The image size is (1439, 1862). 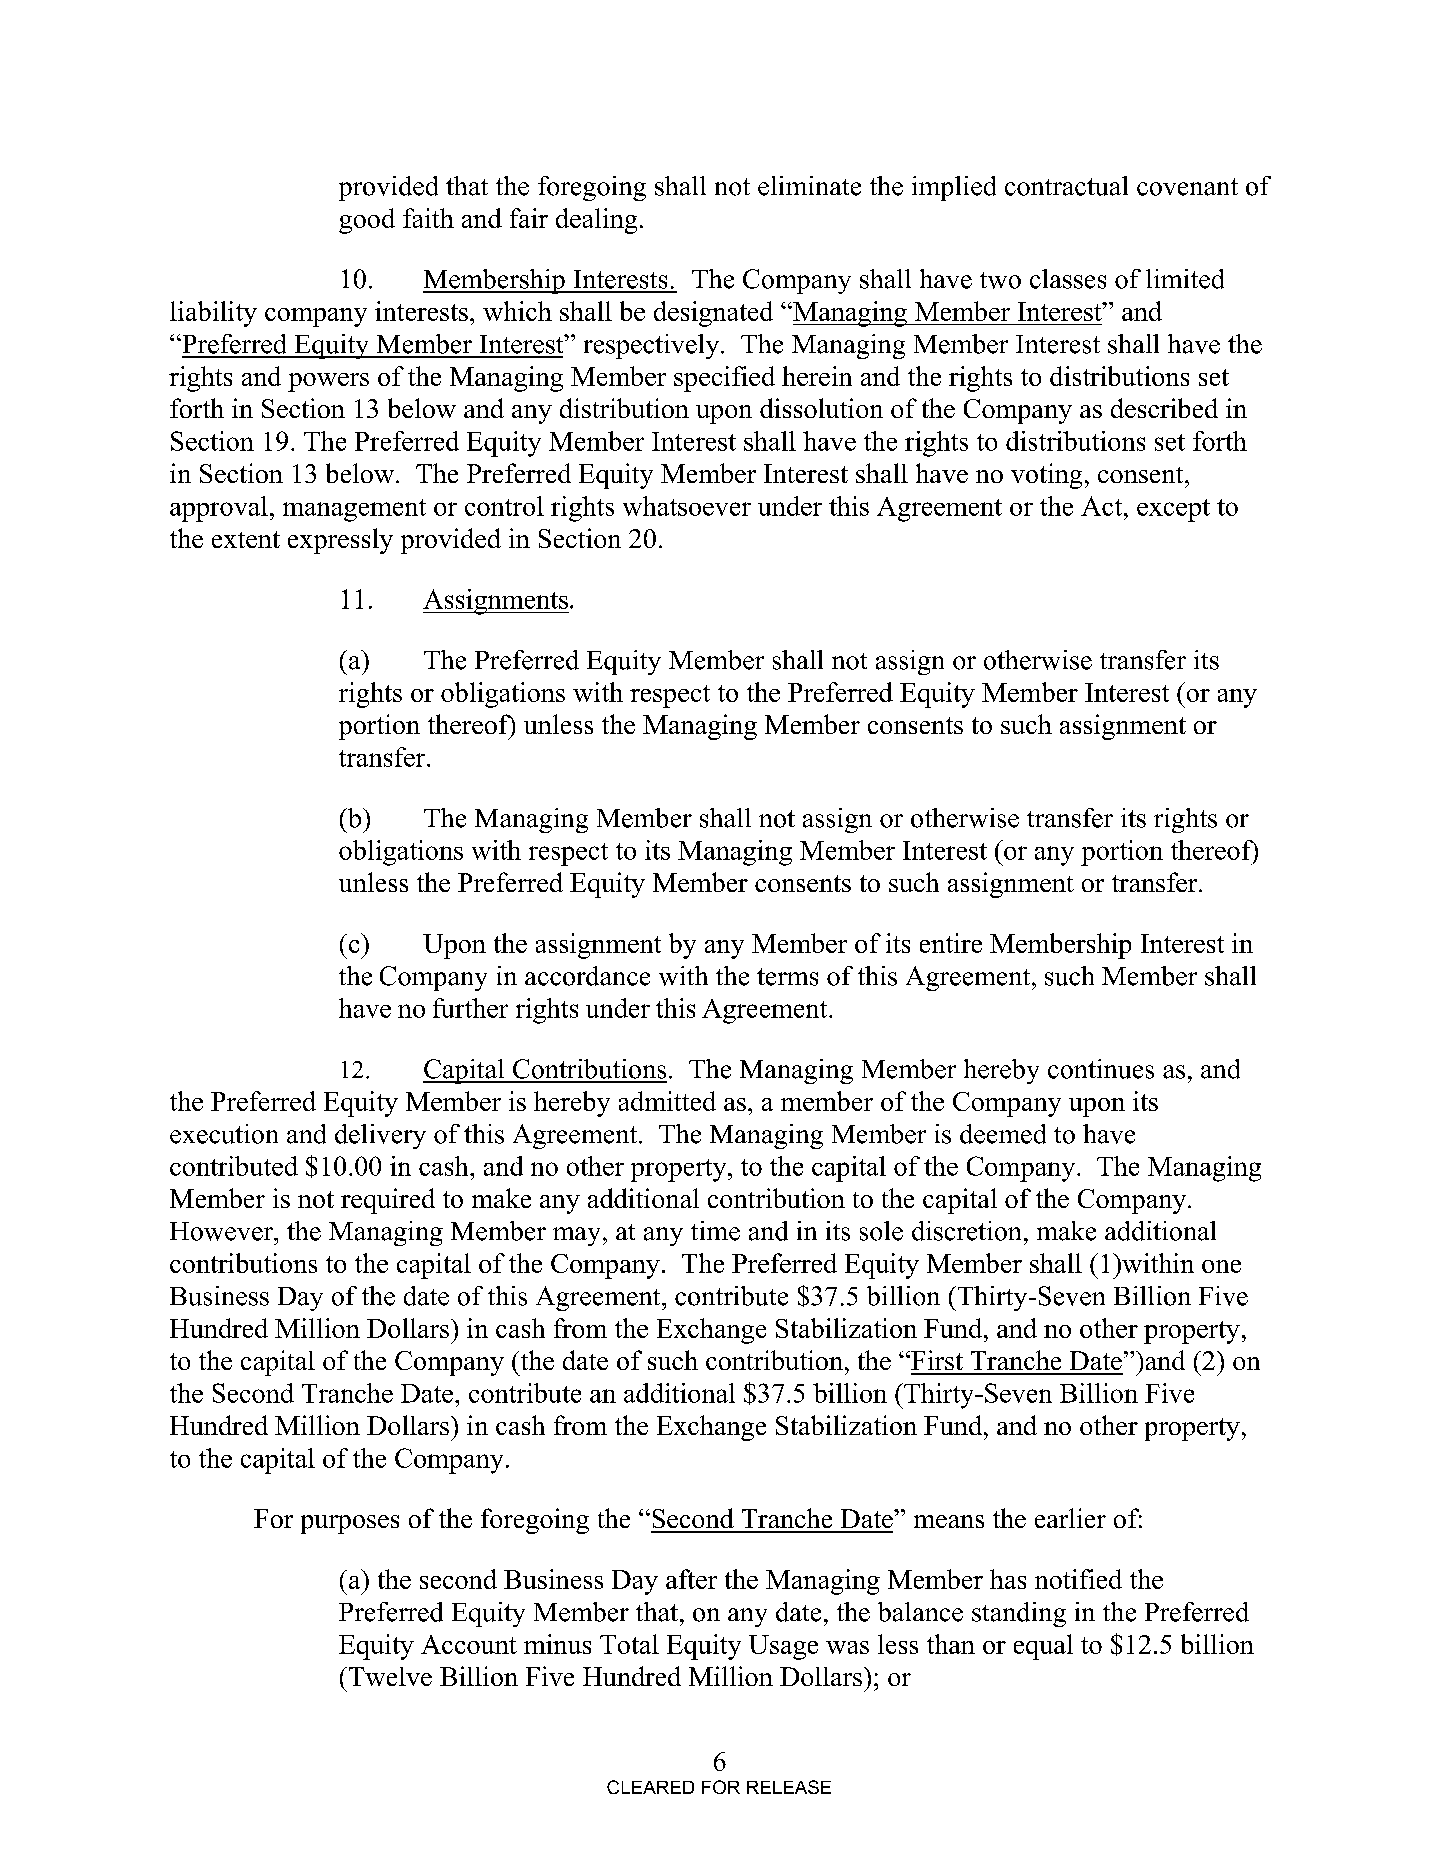 I want to click on equal, so click(x=1043, y=1647).
